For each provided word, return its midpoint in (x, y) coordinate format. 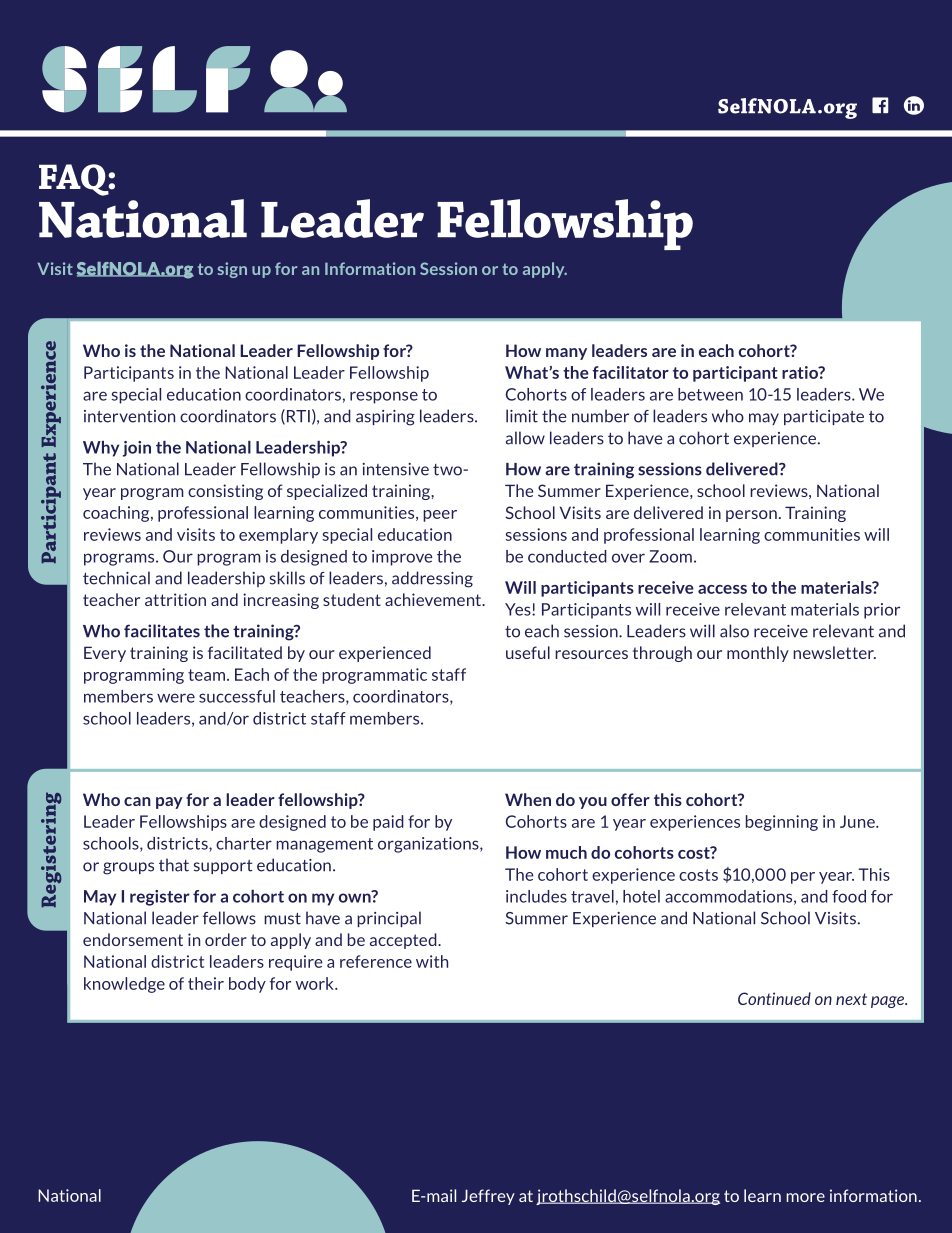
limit (522, 416)
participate (824, 417)
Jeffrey (488, 1197)
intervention (129, 416)
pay (169, 803)
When (528, 799)
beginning (782, 823)
